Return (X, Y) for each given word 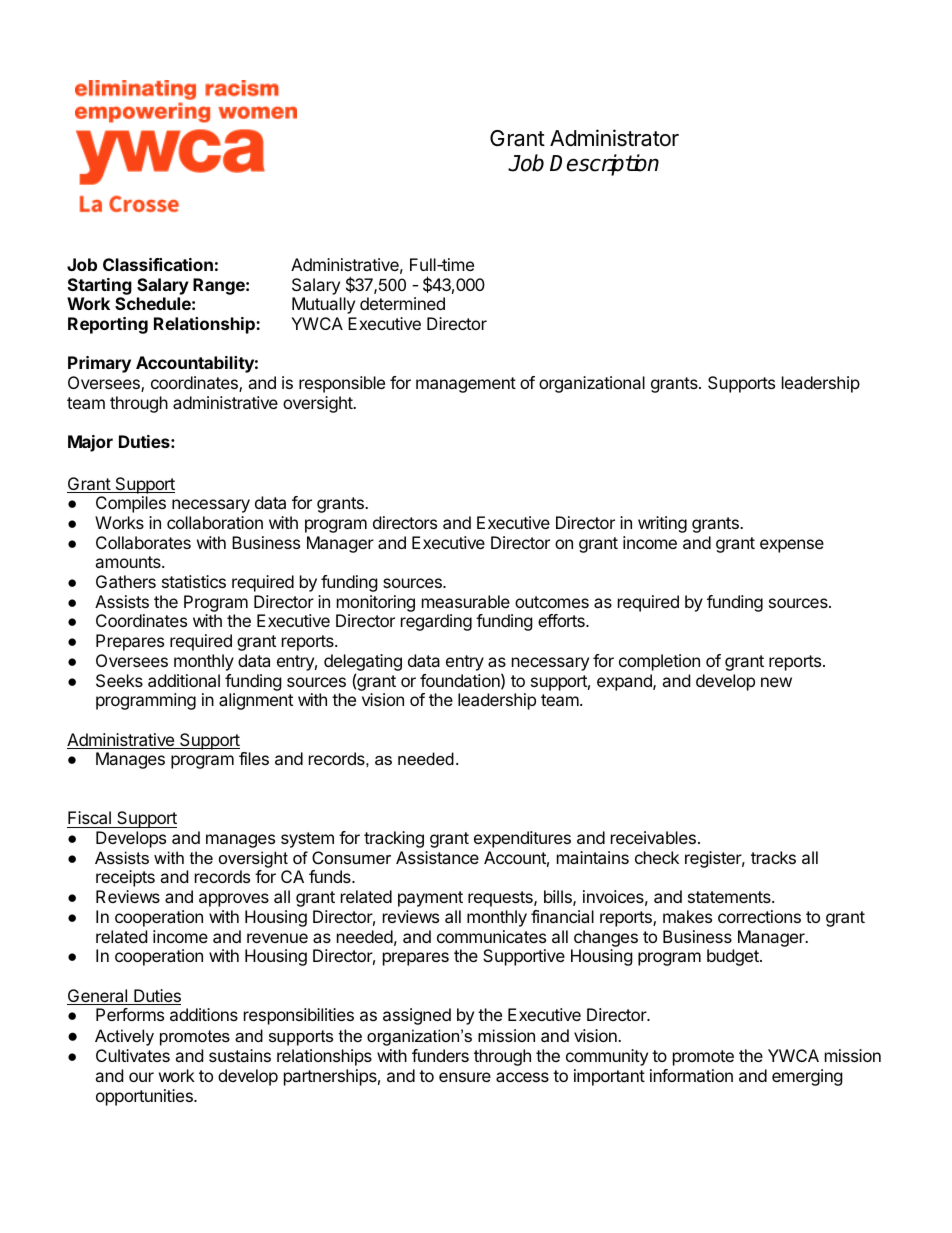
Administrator (614, 138)
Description (604, 165)
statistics (194, 581)
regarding (436, 622)
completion (659, 662)
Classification (158, 264)
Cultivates (133, 1055)
